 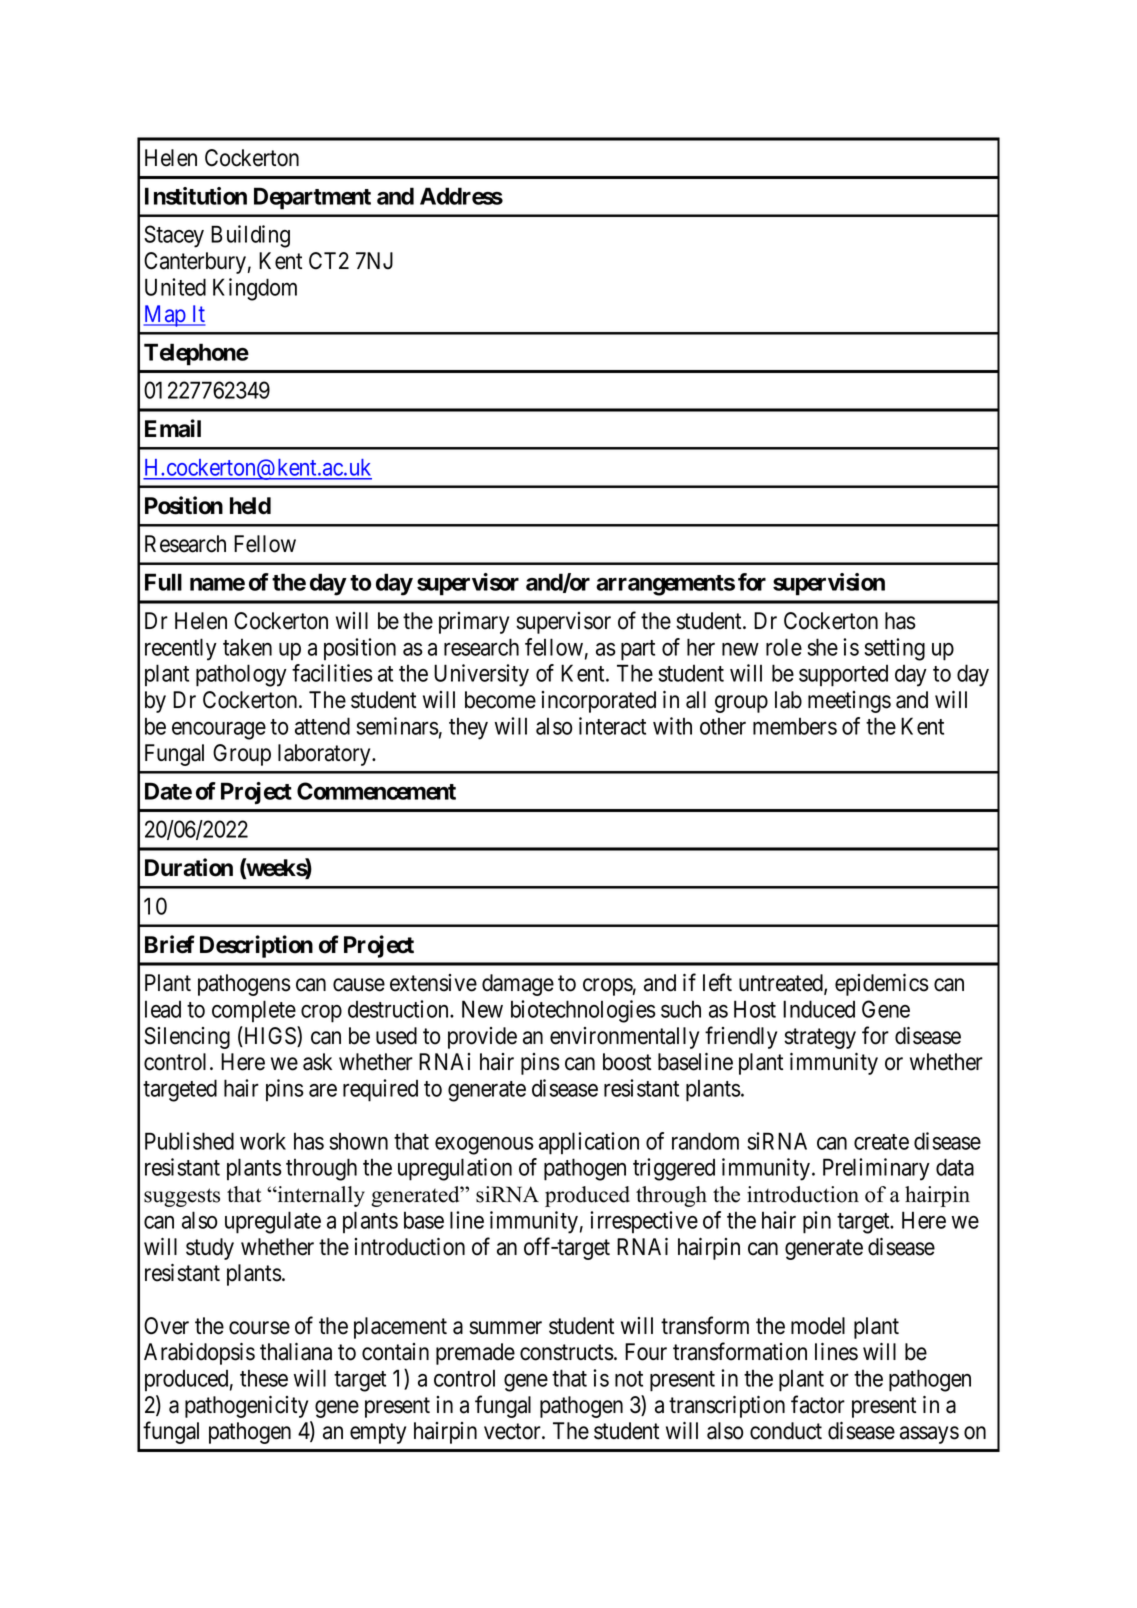 I want to click on interact, so click(x=612, y=726).
